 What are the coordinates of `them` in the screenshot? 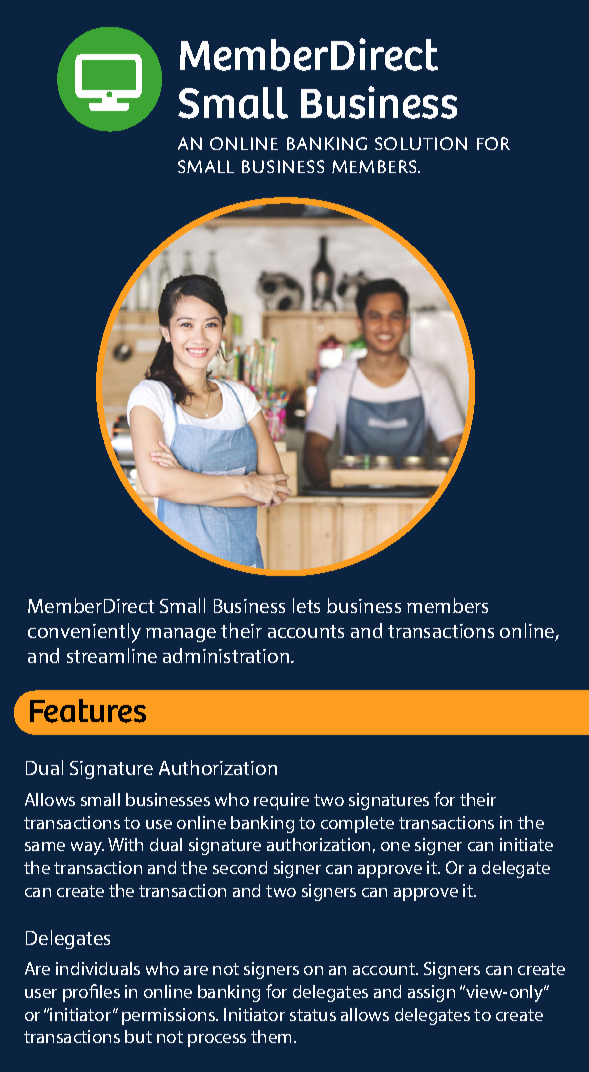 It's located at (273, 1036).
